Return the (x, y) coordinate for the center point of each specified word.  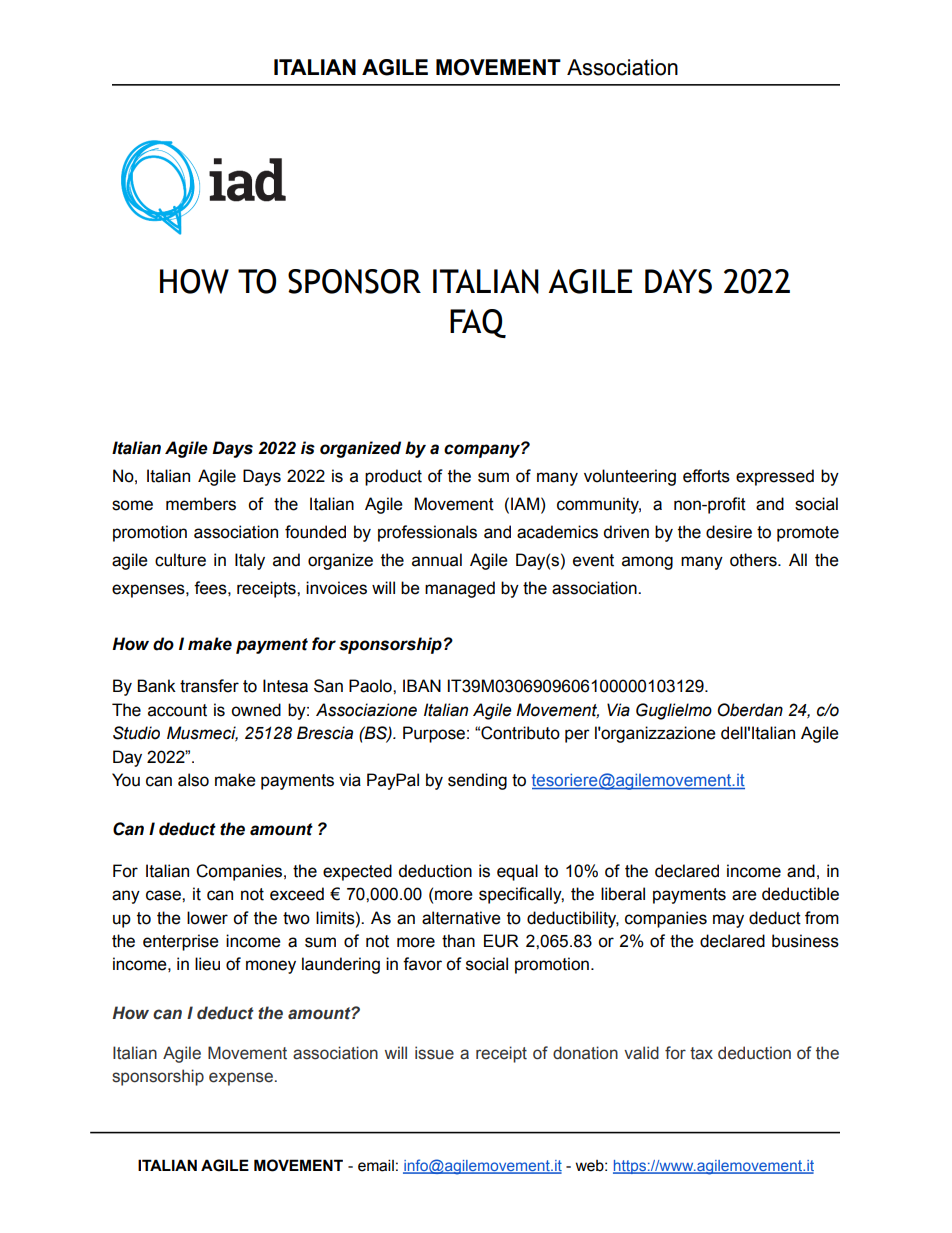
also (193, 780)
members (201, 504)
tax (701, 1053)
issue (434, 1053)
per (577, 736)
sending (477, 781)
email (376, 1165)
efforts (706, 476)
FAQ (478, 323)
